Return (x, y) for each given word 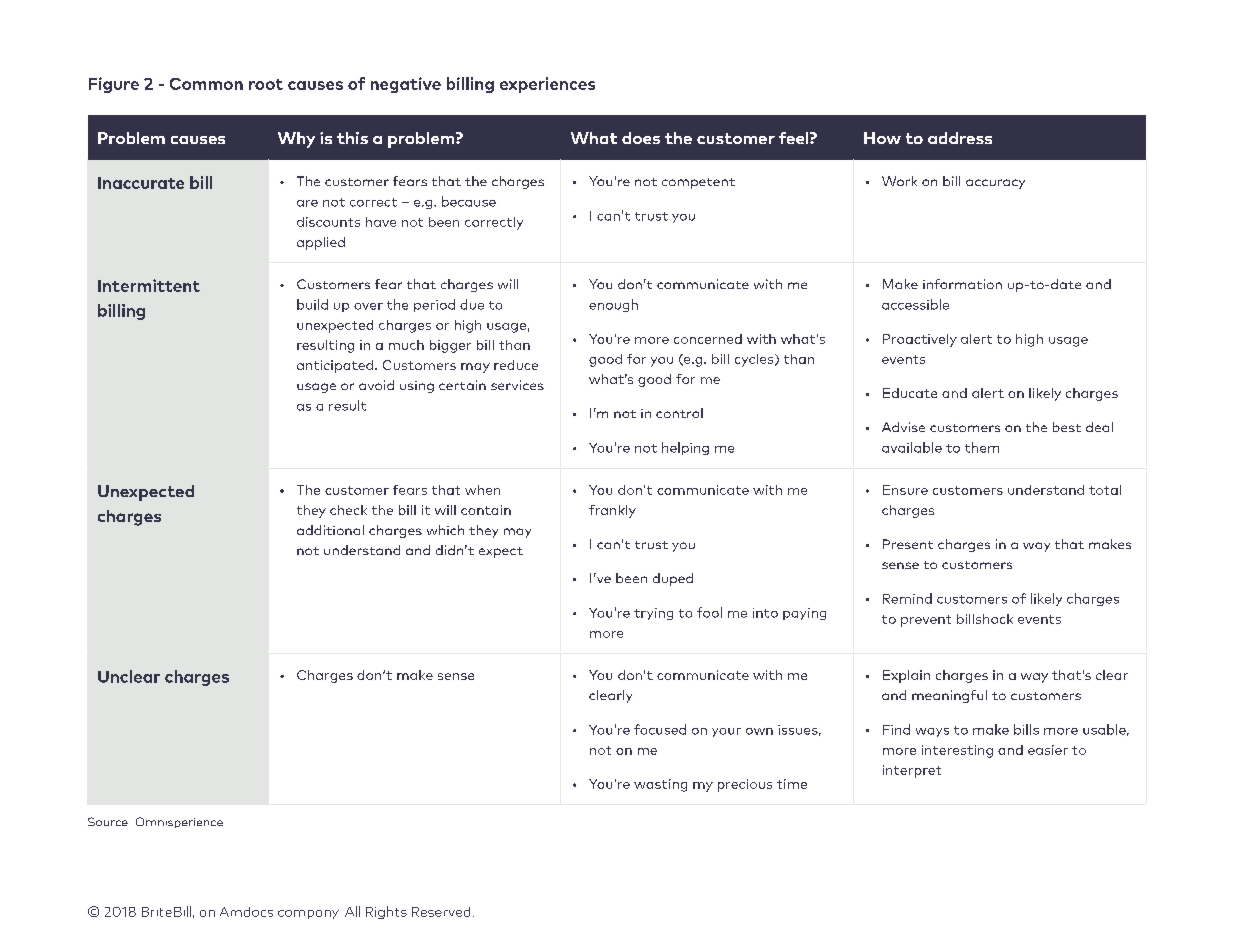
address (960, 138)
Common (206, 84)
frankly (612, 511)
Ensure (905, 490)
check (348, 510)
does (641, 138)
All (352, 911)
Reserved (441, 912)
